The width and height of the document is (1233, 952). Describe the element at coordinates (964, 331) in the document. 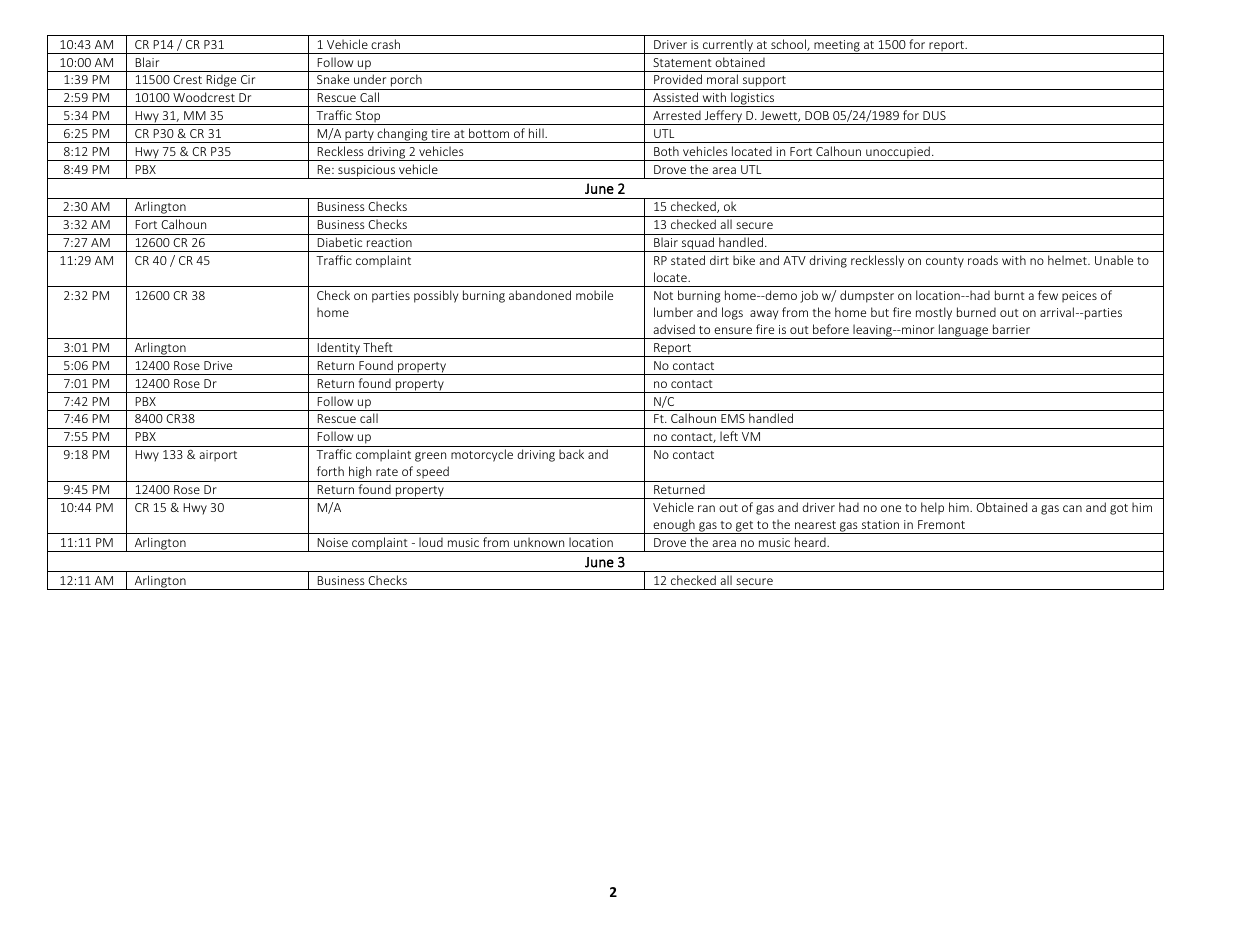

I see `language` at that location.
